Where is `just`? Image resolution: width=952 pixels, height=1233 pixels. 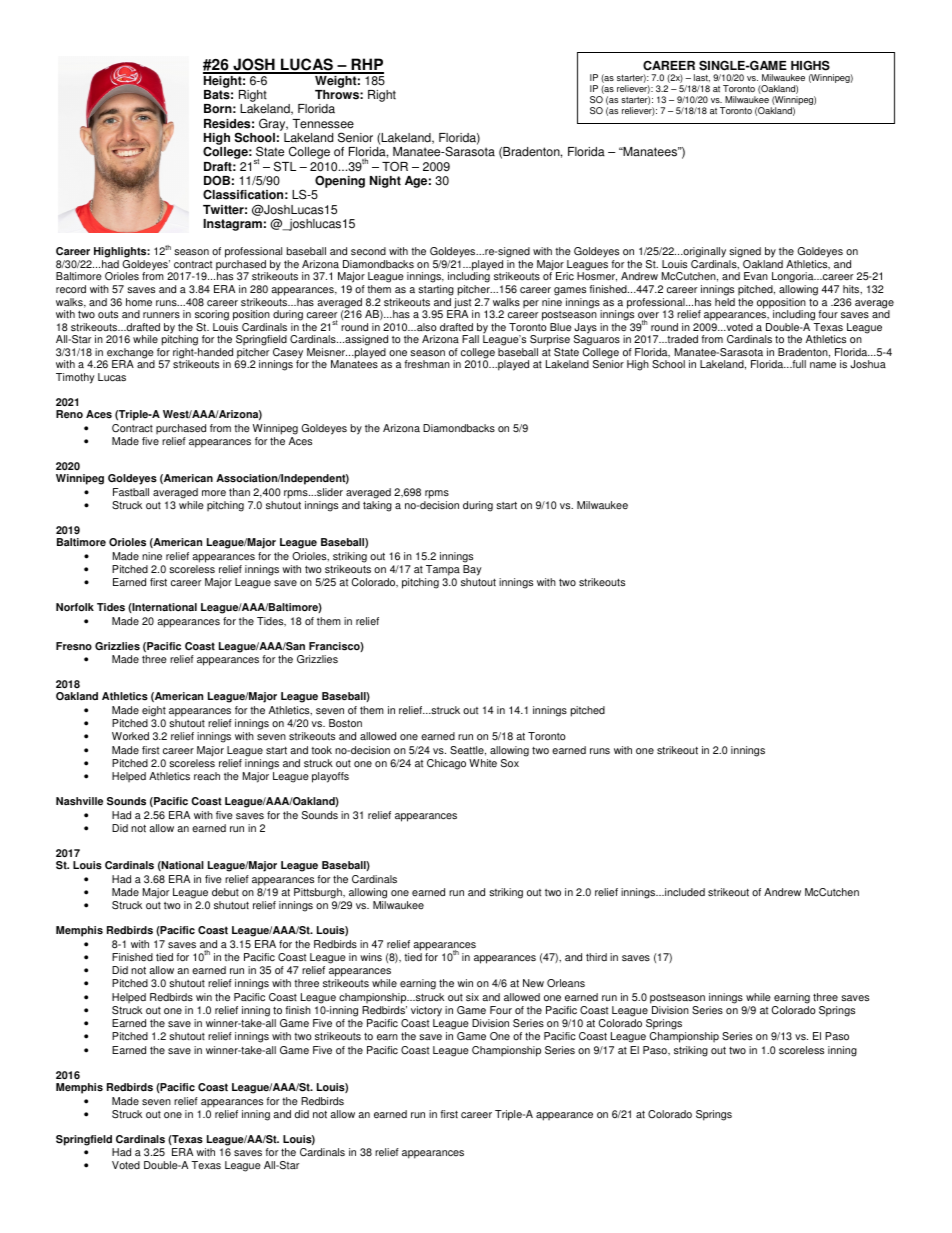 just is located at coordinates (462, 304).
